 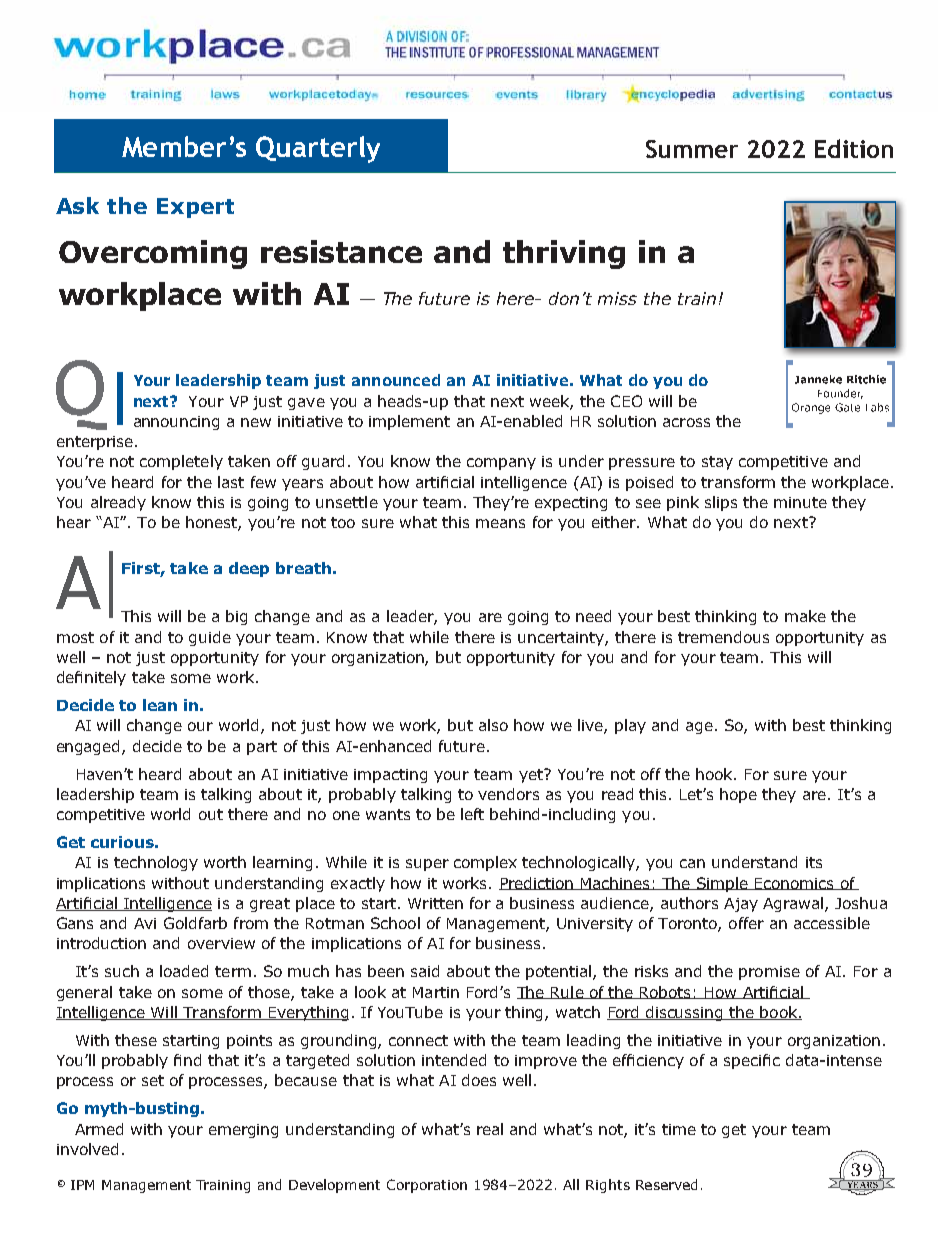 I want to click on Summer, so click(x=692, y=149).
